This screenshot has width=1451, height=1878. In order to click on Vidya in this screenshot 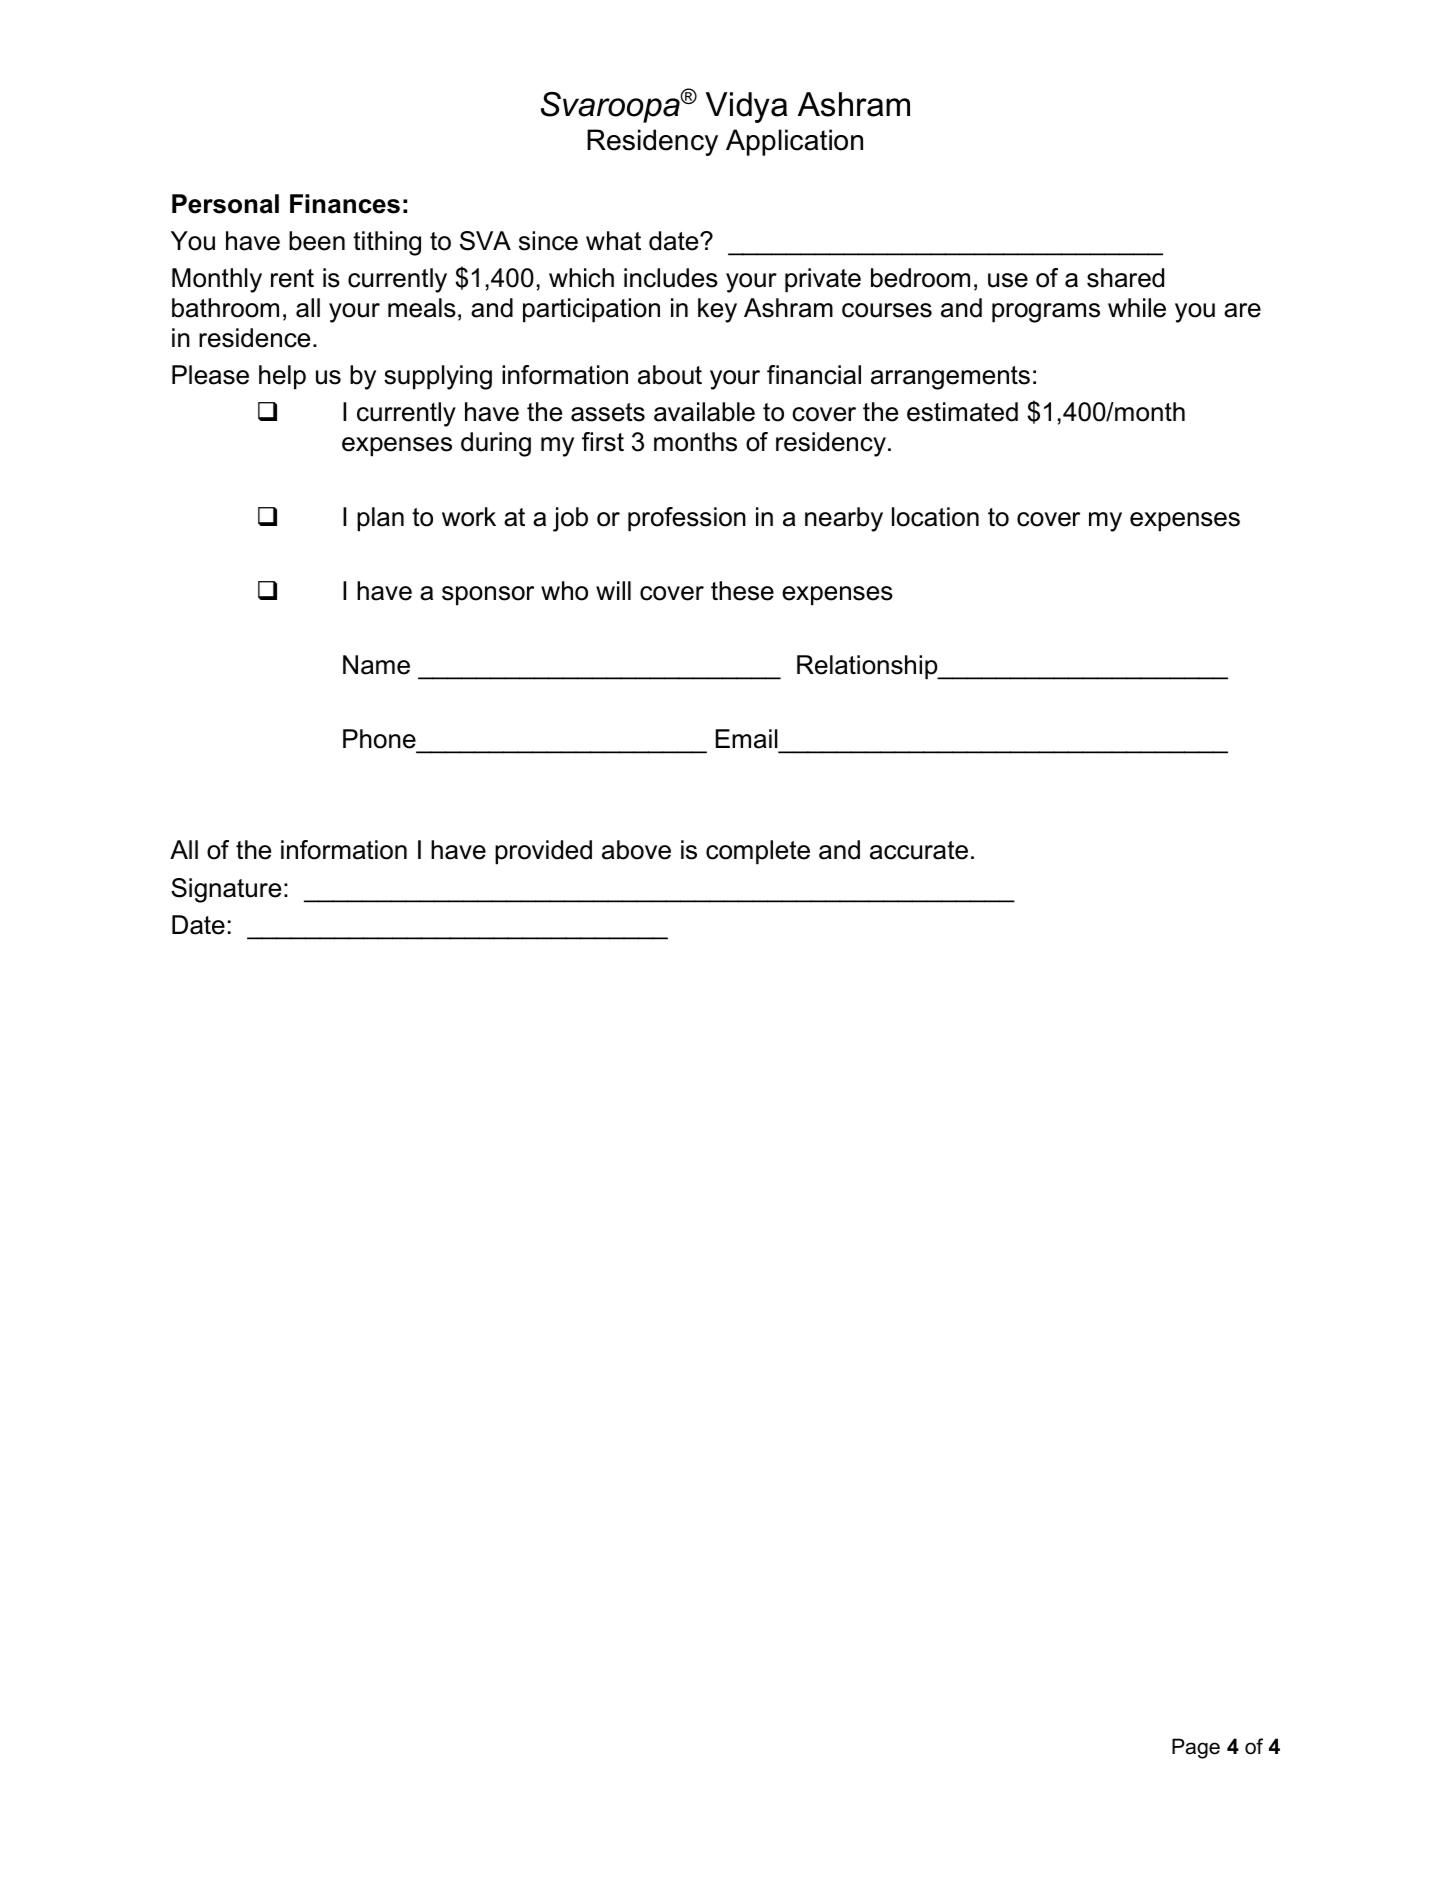, I will do `click(746, 107)`.
